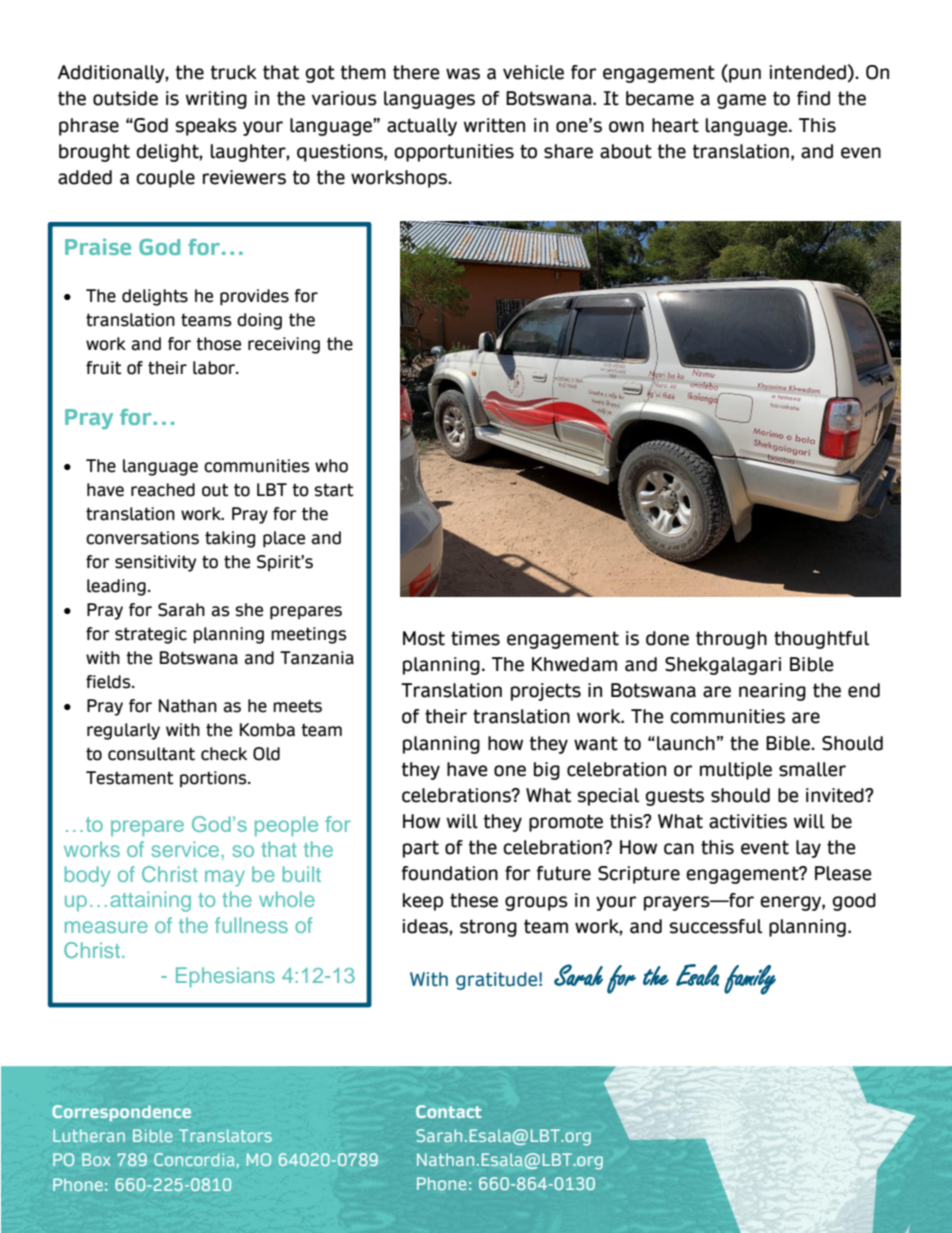  I want to click on Concordia, so click(194, 1159).
